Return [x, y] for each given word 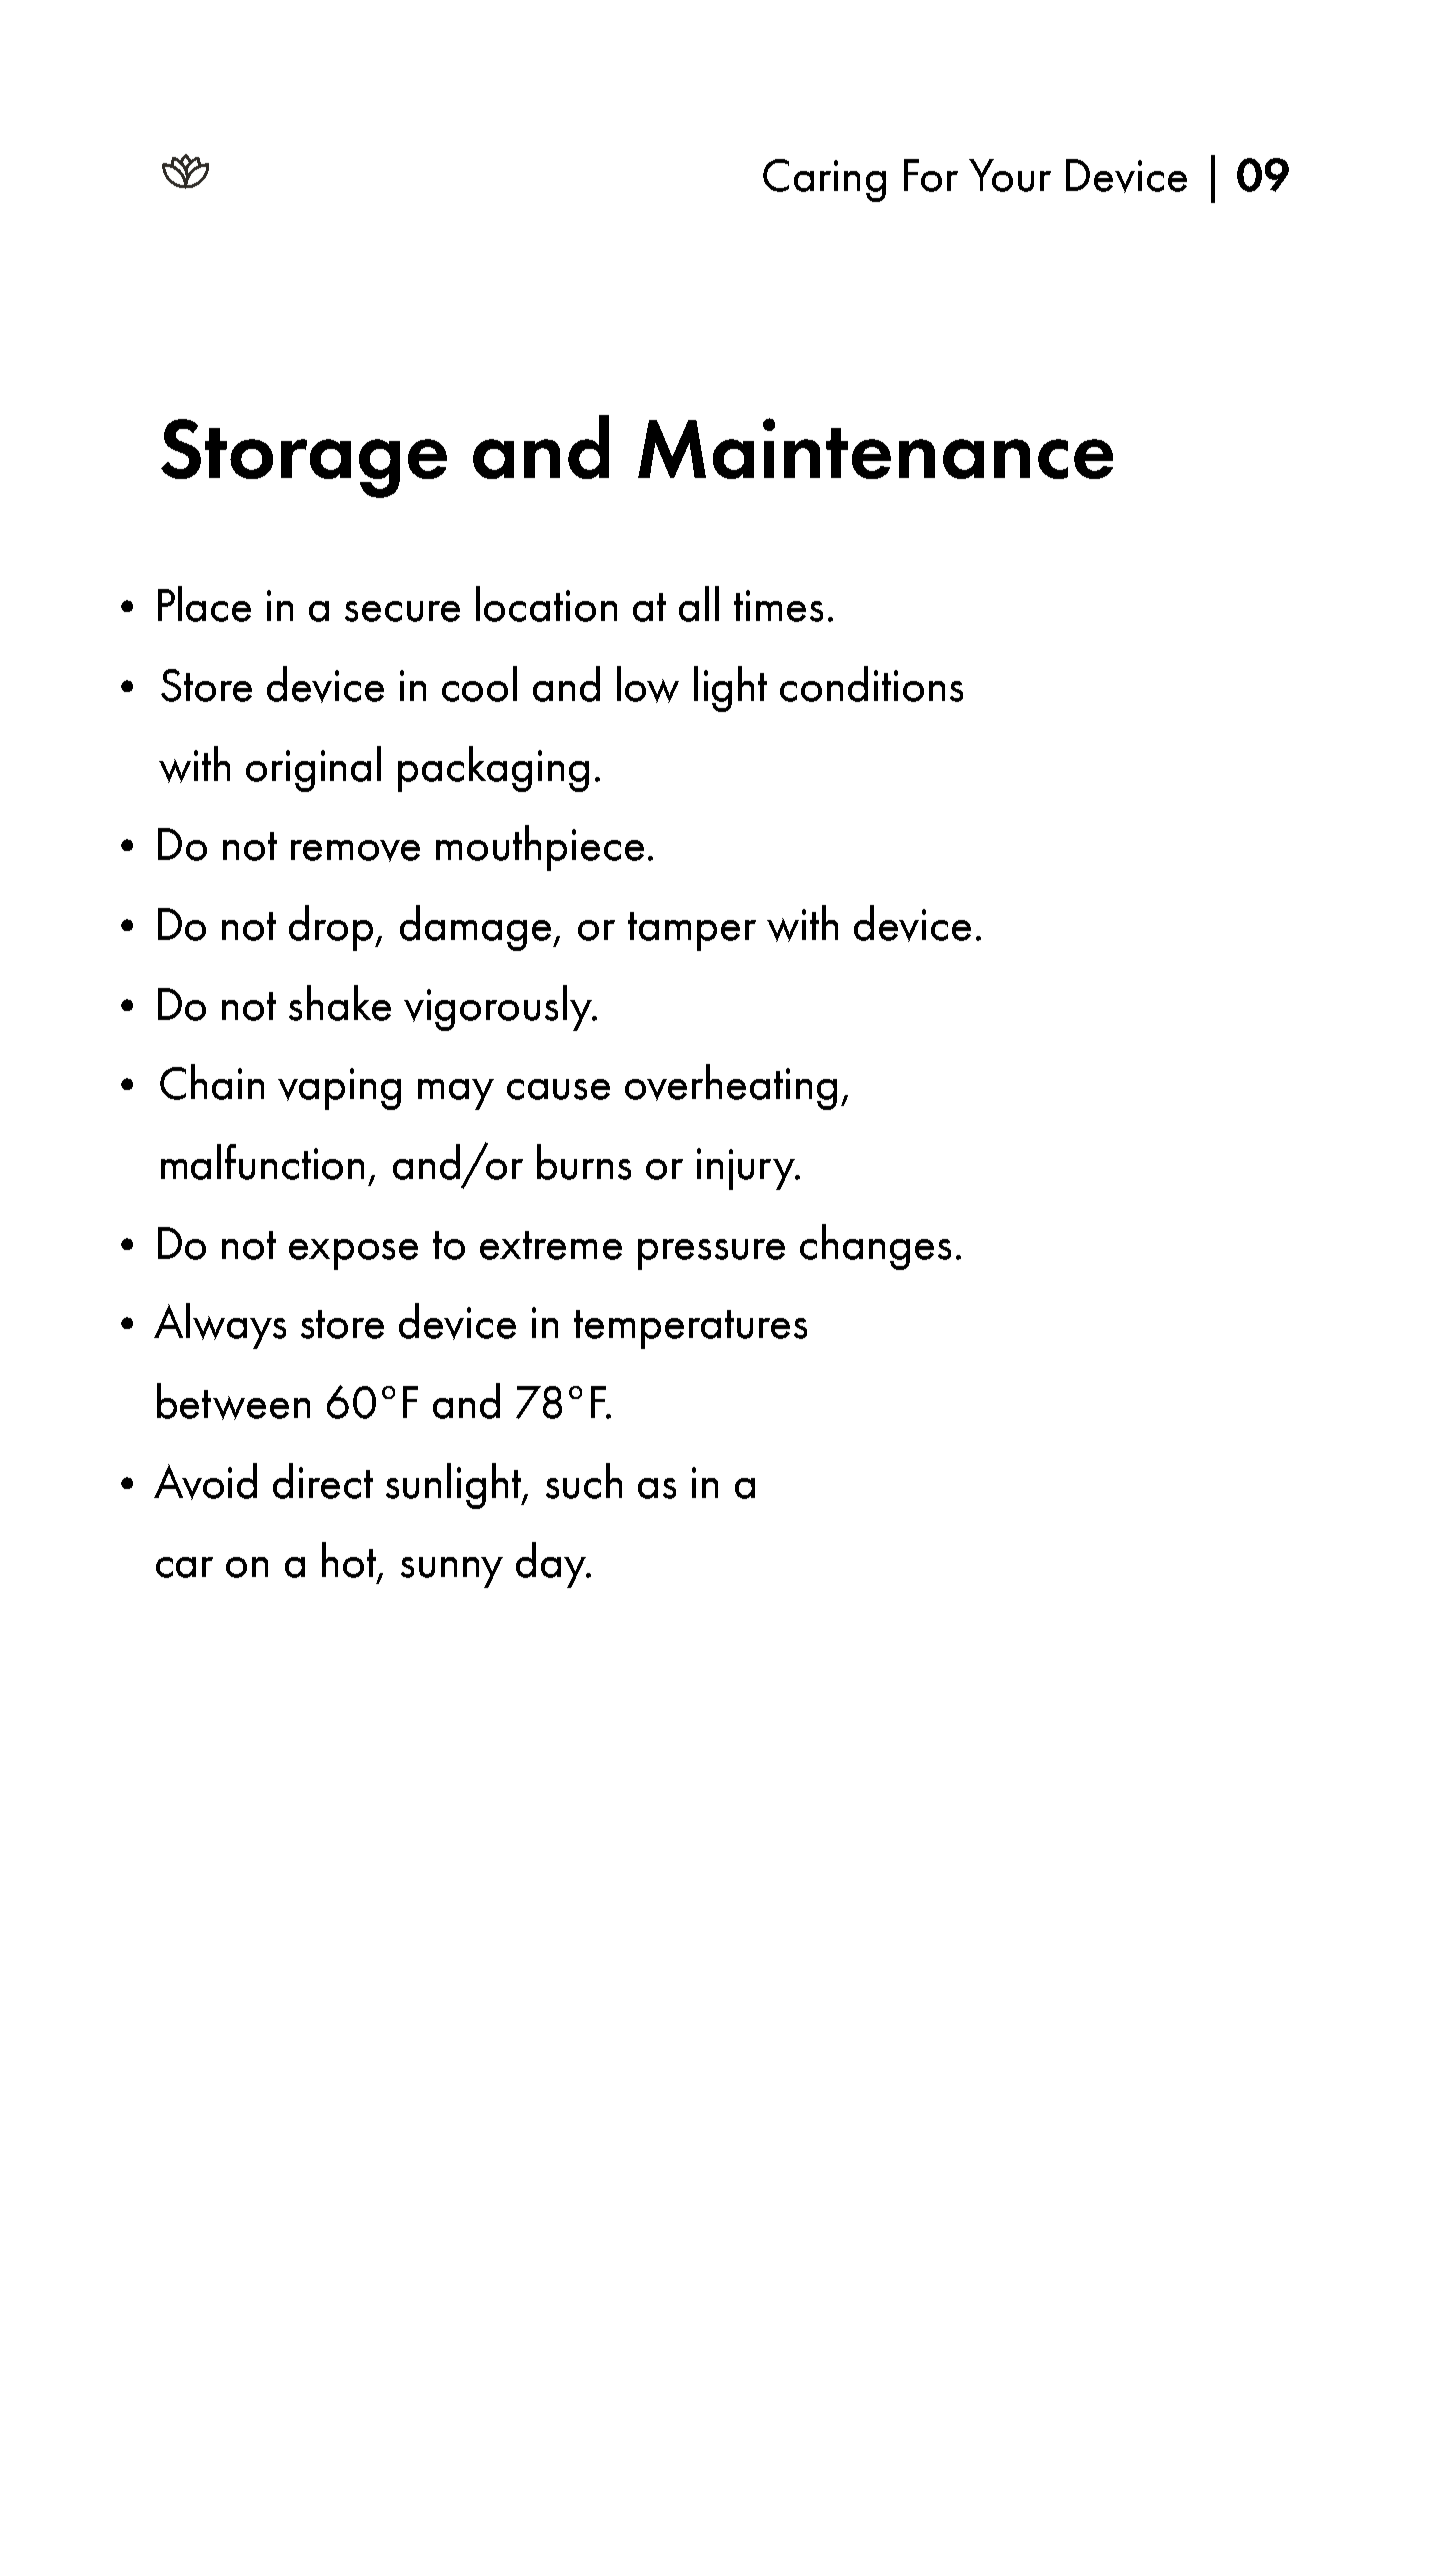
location [546, 604]
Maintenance [875, 448]
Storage [304, 458]
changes [875, 1247]
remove [355, 851]
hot [350, 1561]
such [584, 1481]
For [931, 175]
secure [402, 611]
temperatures [690, 1329]
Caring [824, 180]
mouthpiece [540, 848]
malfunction [262, 1162]
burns [584, 1162]
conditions [871, 684]
